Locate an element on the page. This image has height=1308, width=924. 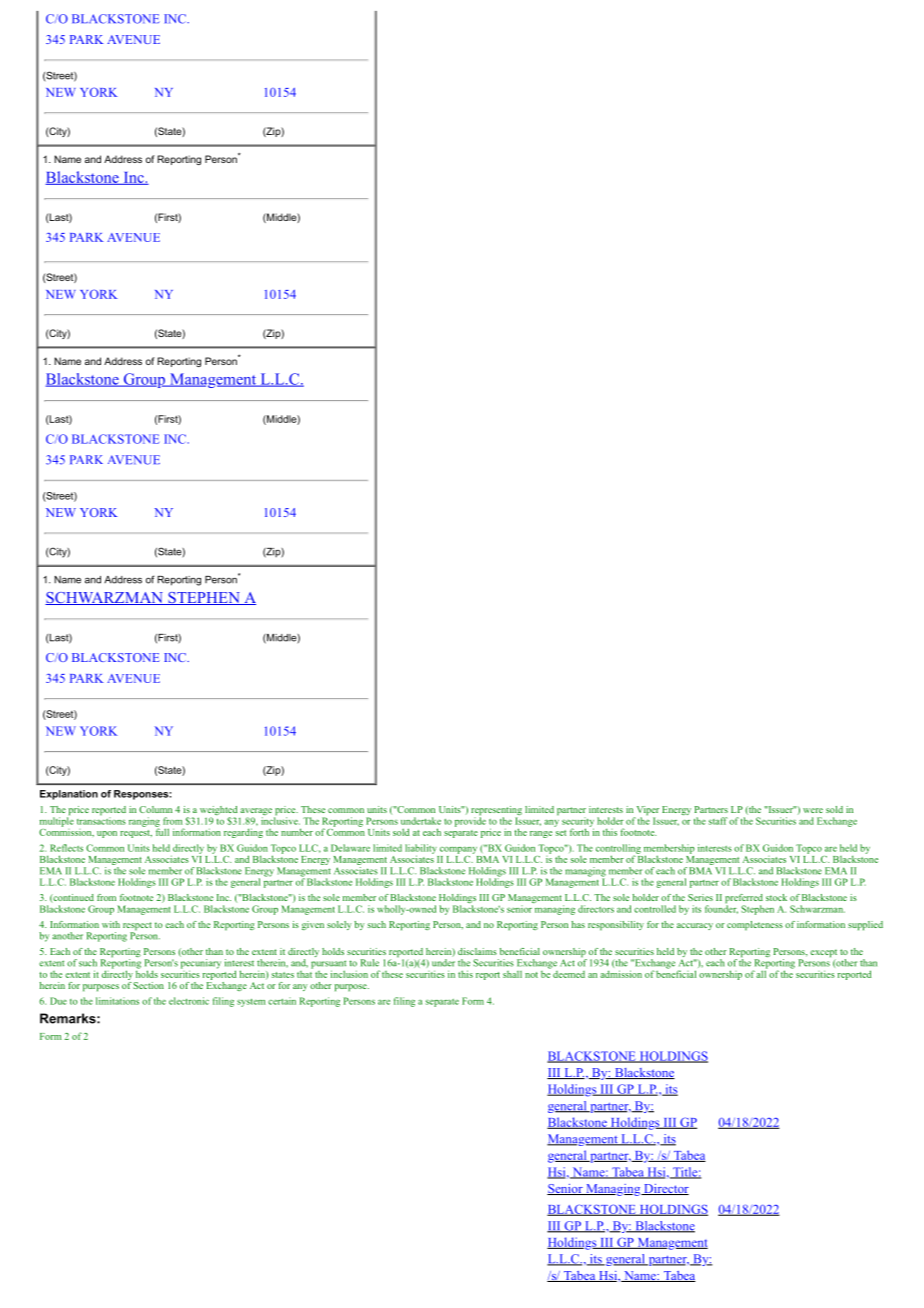
were is located at coordinates (813, 810).
